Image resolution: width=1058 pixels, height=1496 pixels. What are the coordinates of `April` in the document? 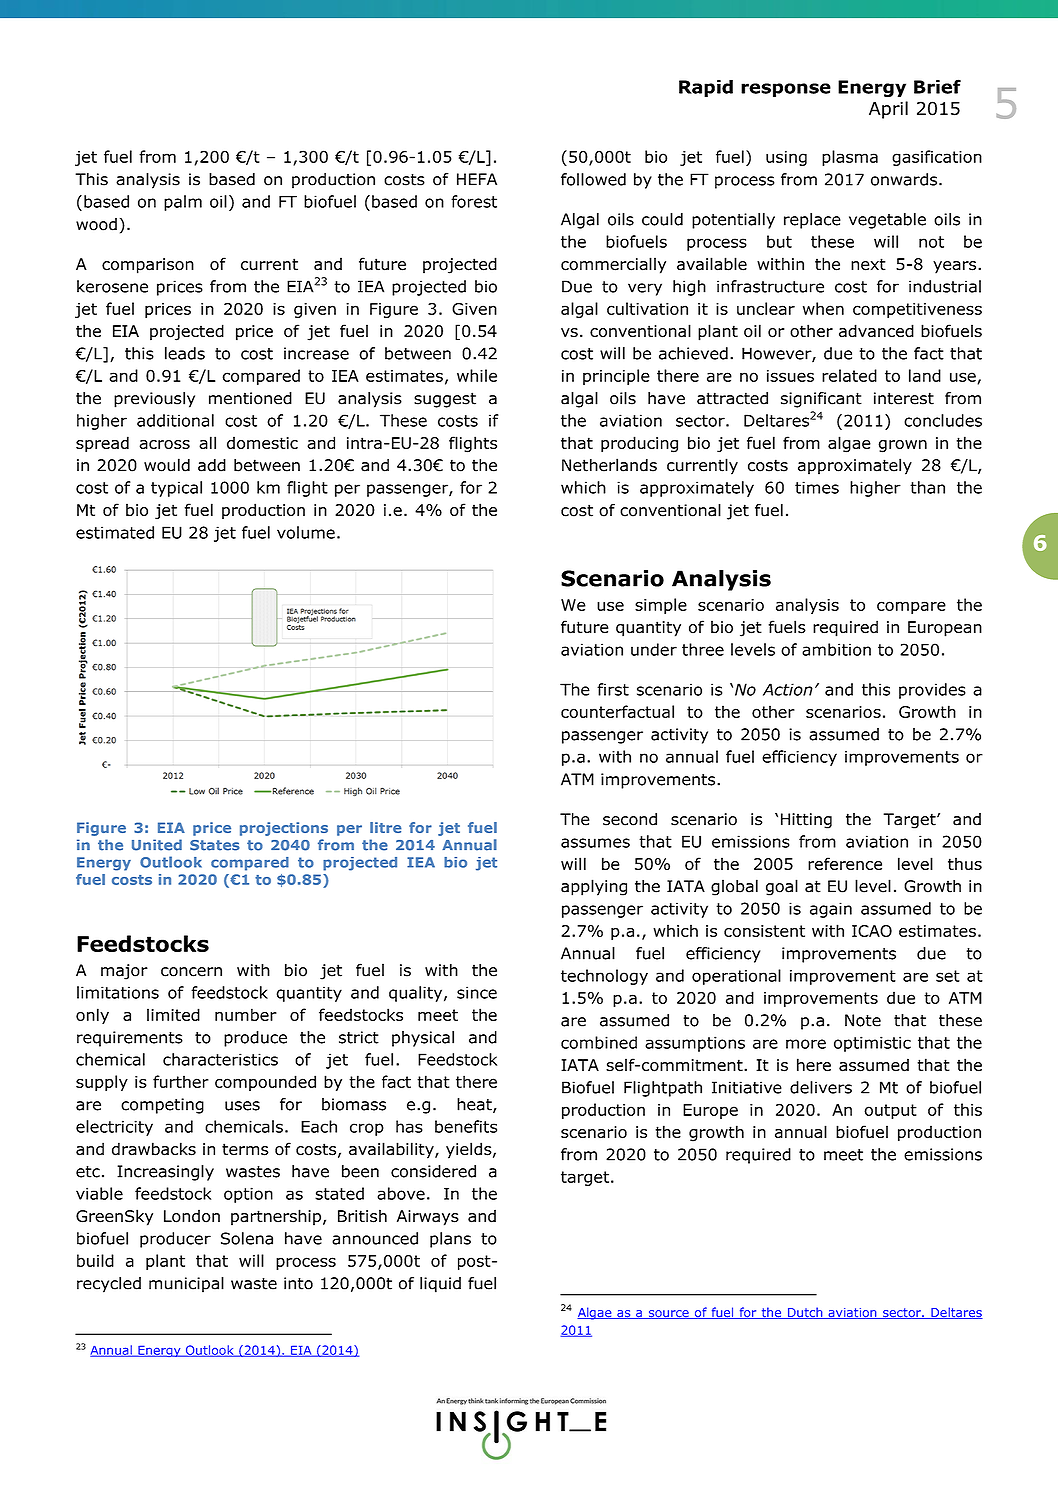 It's located at (888, 110).
